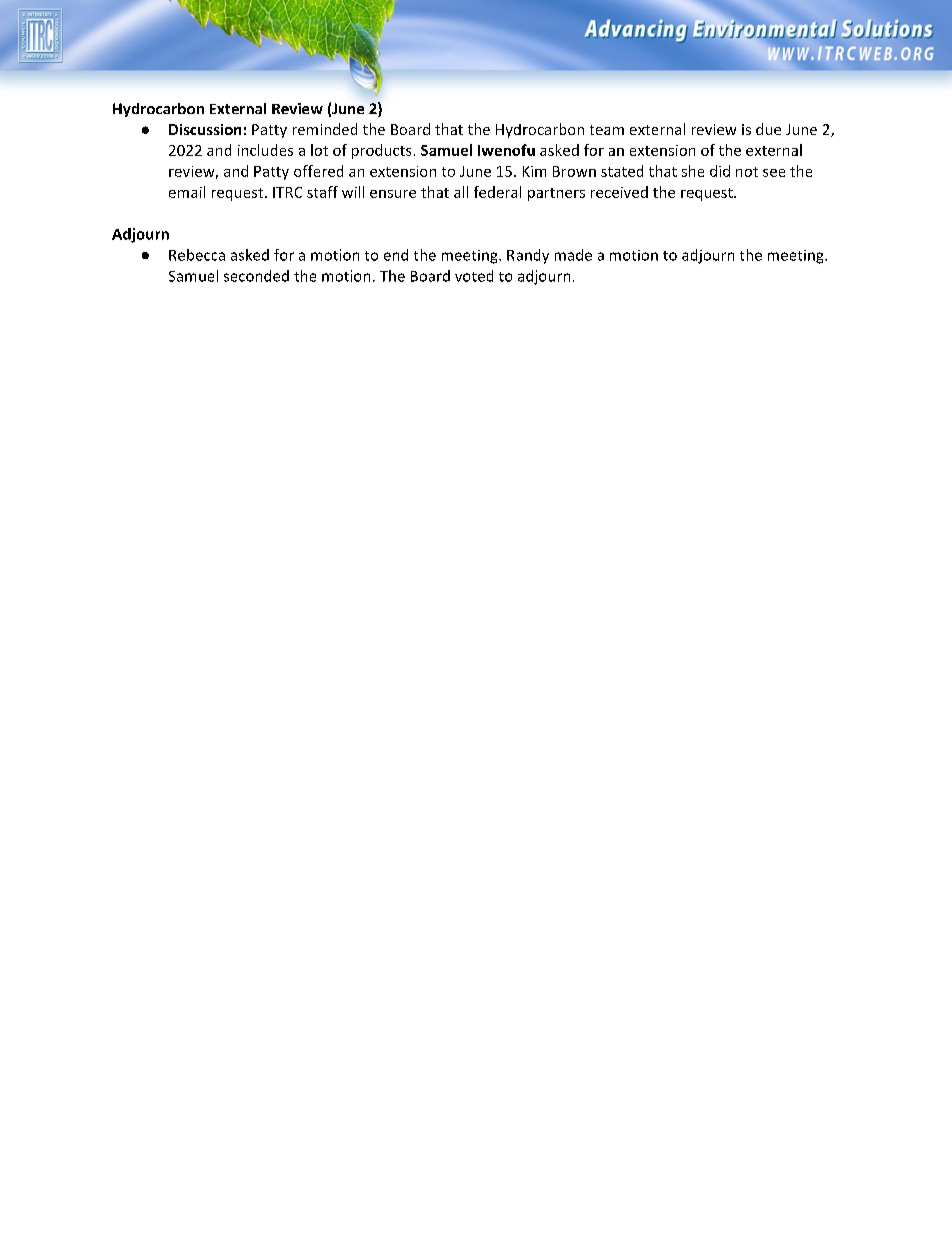 This page has width=952, height=1233. What do you see at coordinates (607, 130) in the page?
I see `team` at bounding box center [607, 130].
